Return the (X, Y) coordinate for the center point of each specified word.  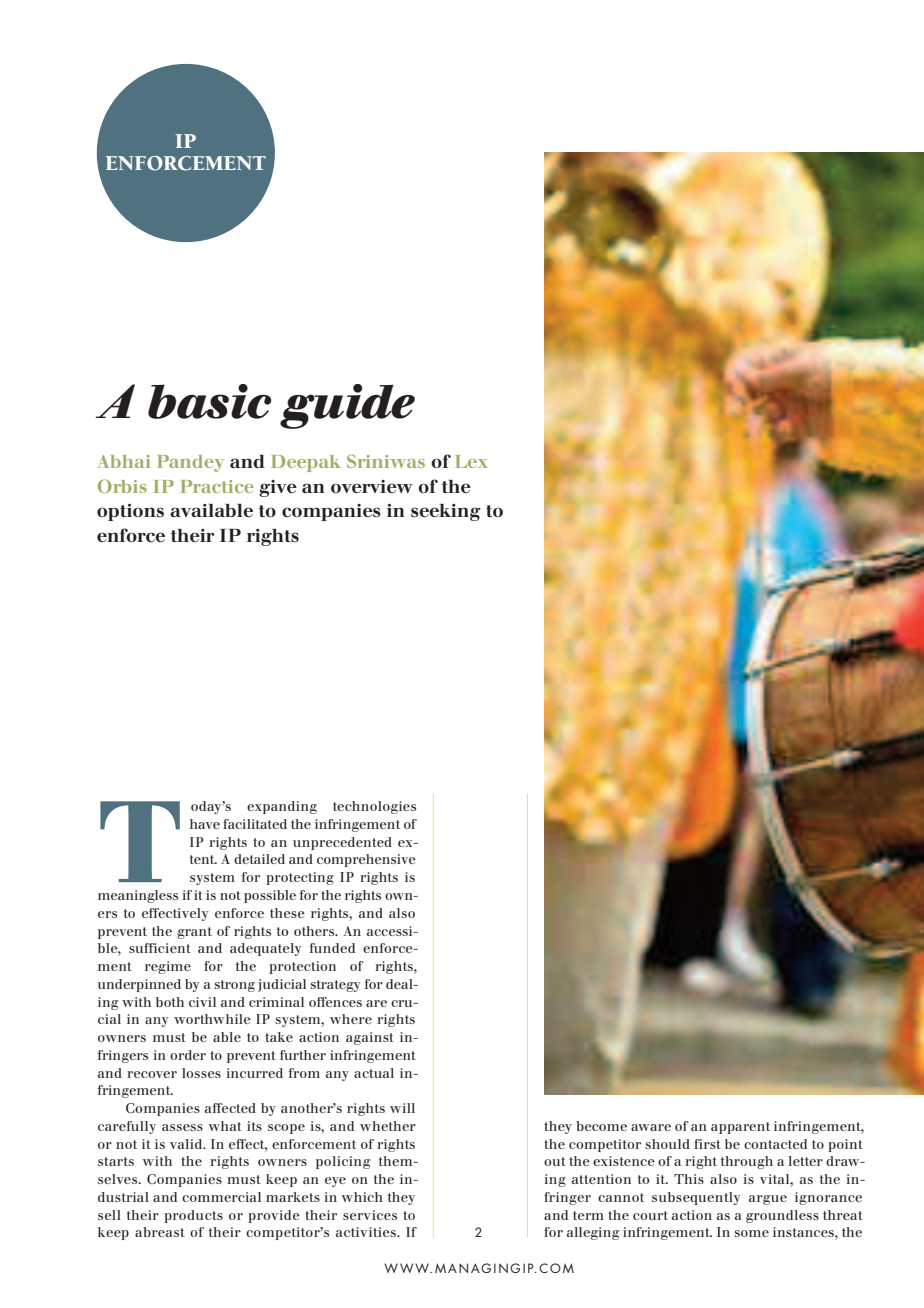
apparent (740, 1128)
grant (194, 933)
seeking (446, 512)
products (193, 1216)
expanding (282, 807)
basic (209, 401)
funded (332, 948)
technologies (374, 807)
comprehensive (366, 860)
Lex (471, 461)
